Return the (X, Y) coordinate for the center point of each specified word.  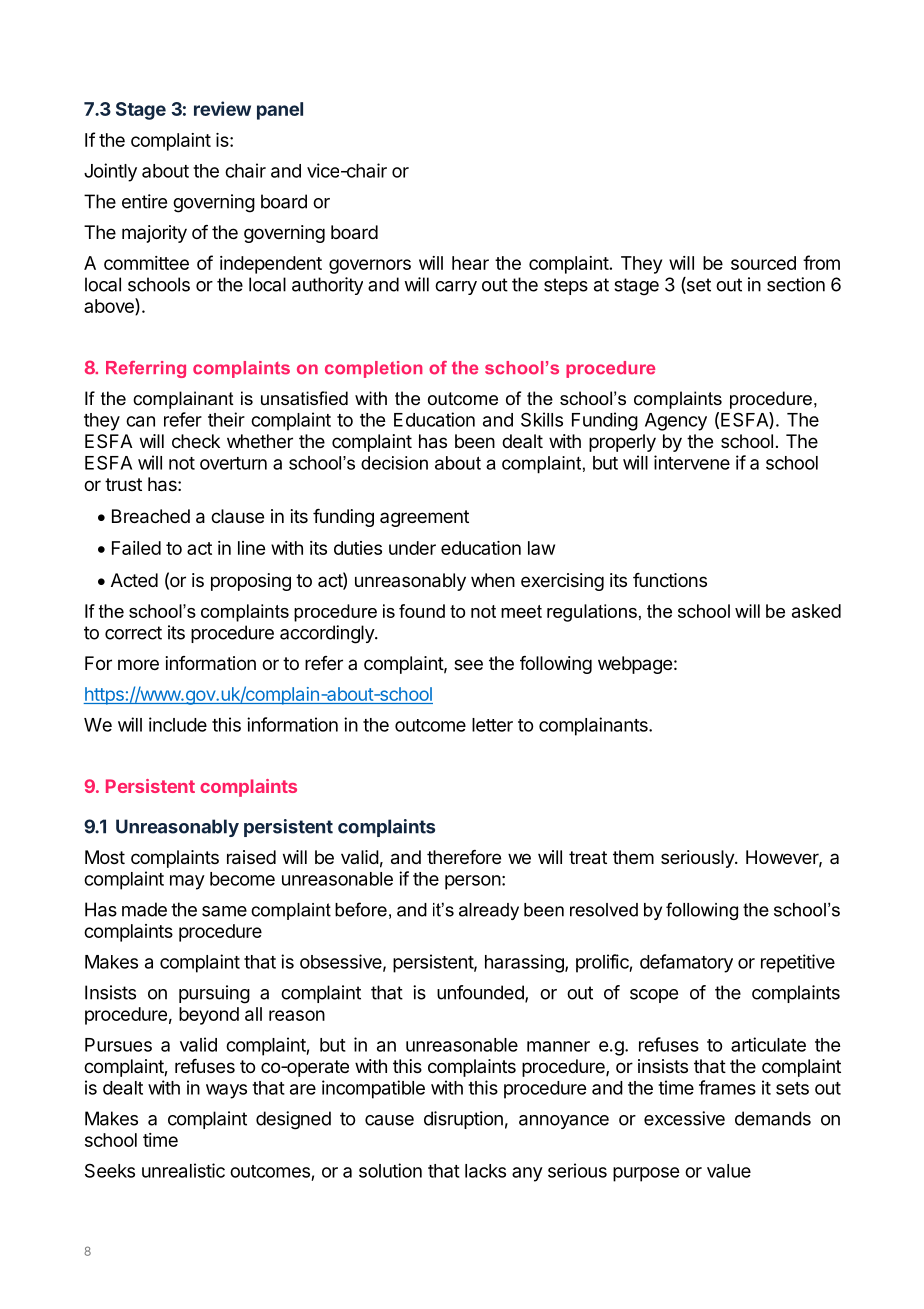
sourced (763, 263)
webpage (635, 665)
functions (670, 580)
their (226, 419)
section (796, 284)
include (178, 724)
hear (470, 263)
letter (492, 725)
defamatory (686, 963)
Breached (151, 516)
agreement (424, 518)
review (222, 108)
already (489, 911)
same (224, 911)
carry (456, 288)
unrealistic (183, 1170)
